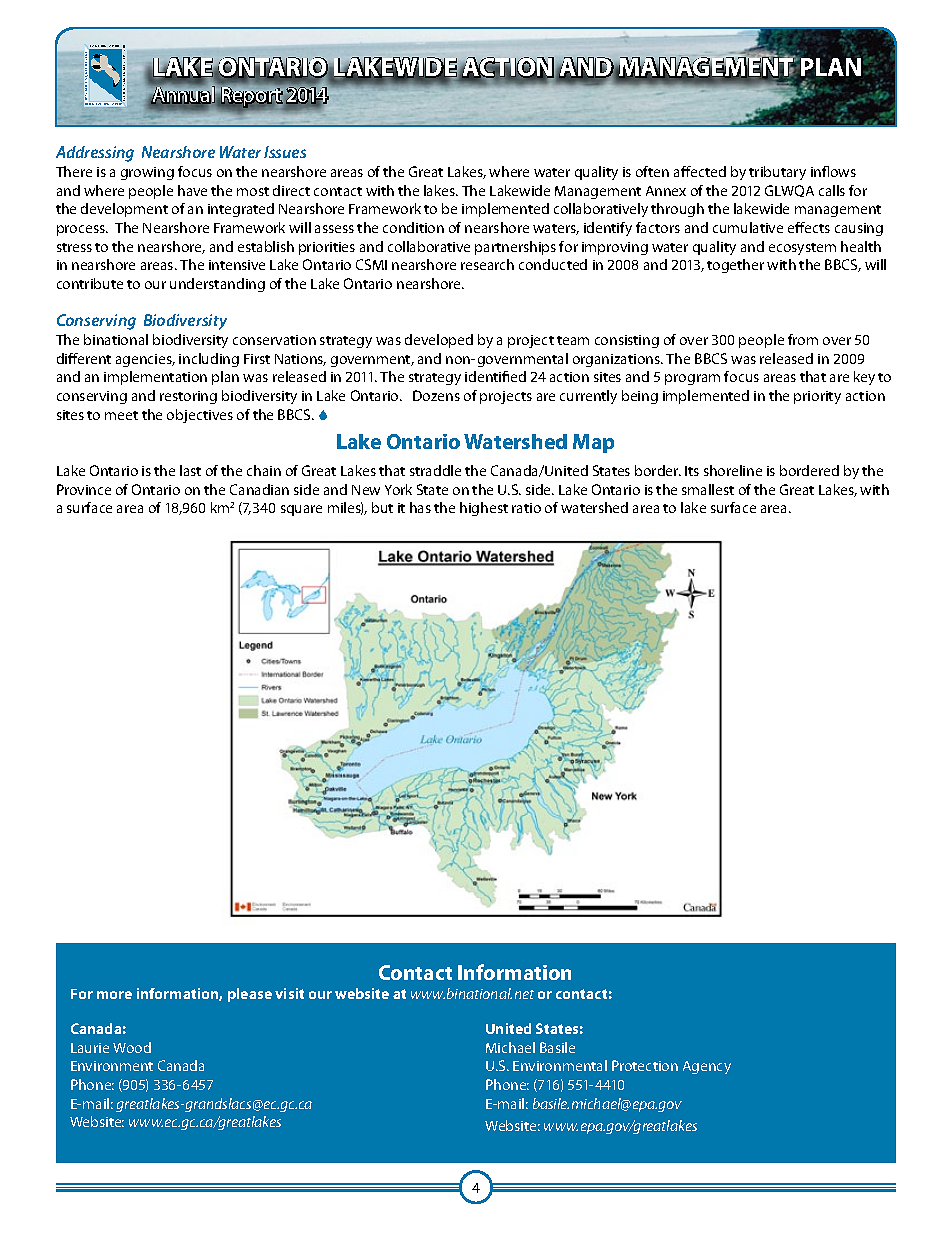 This screenshot has width=952, height=1233. What do you see at coordinates (289, 993) in the screenshot?
I see `visit` at bounding box center [289, 993].
